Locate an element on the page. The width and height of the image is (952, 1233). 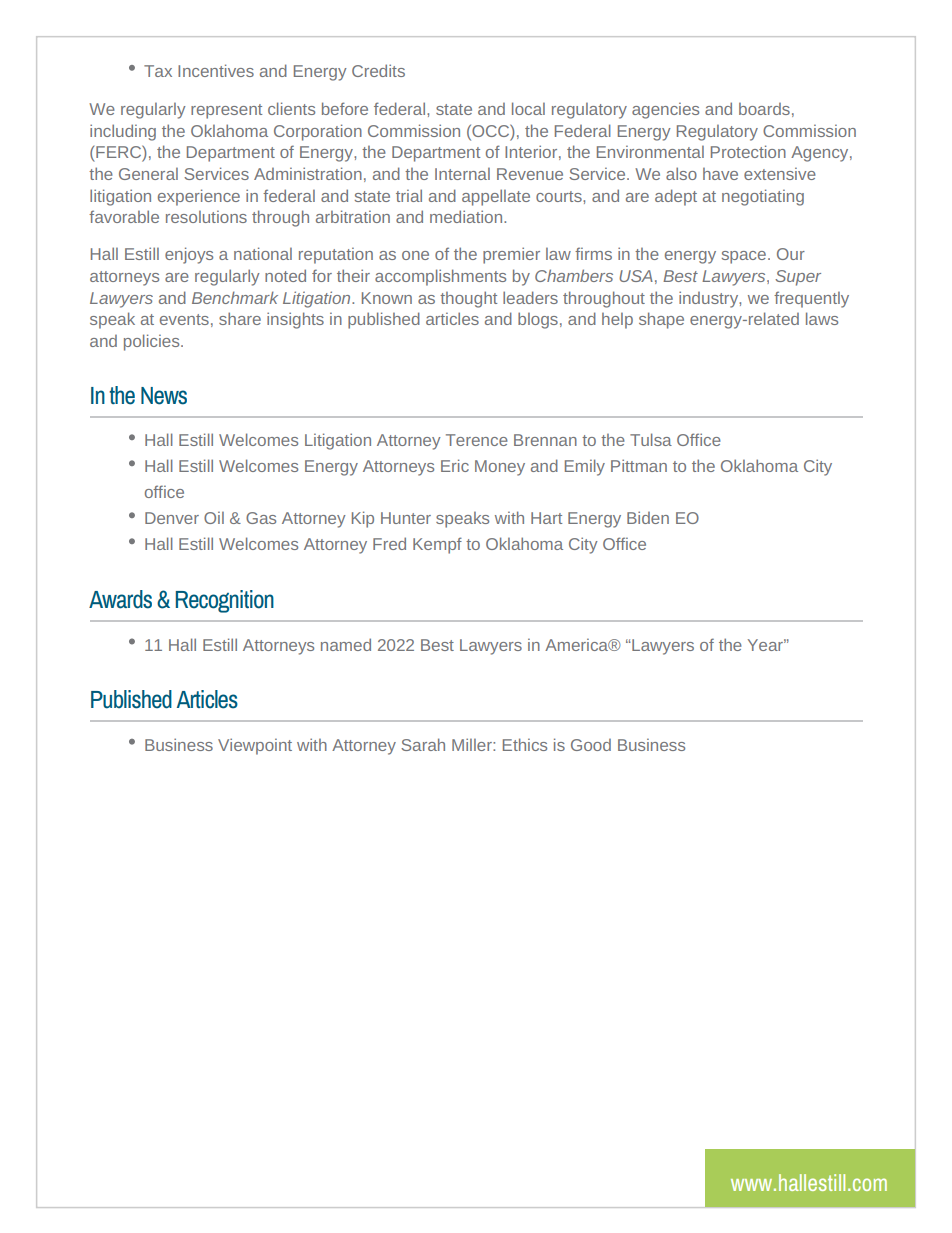
Incentives is located at coordinates (216, 70).
